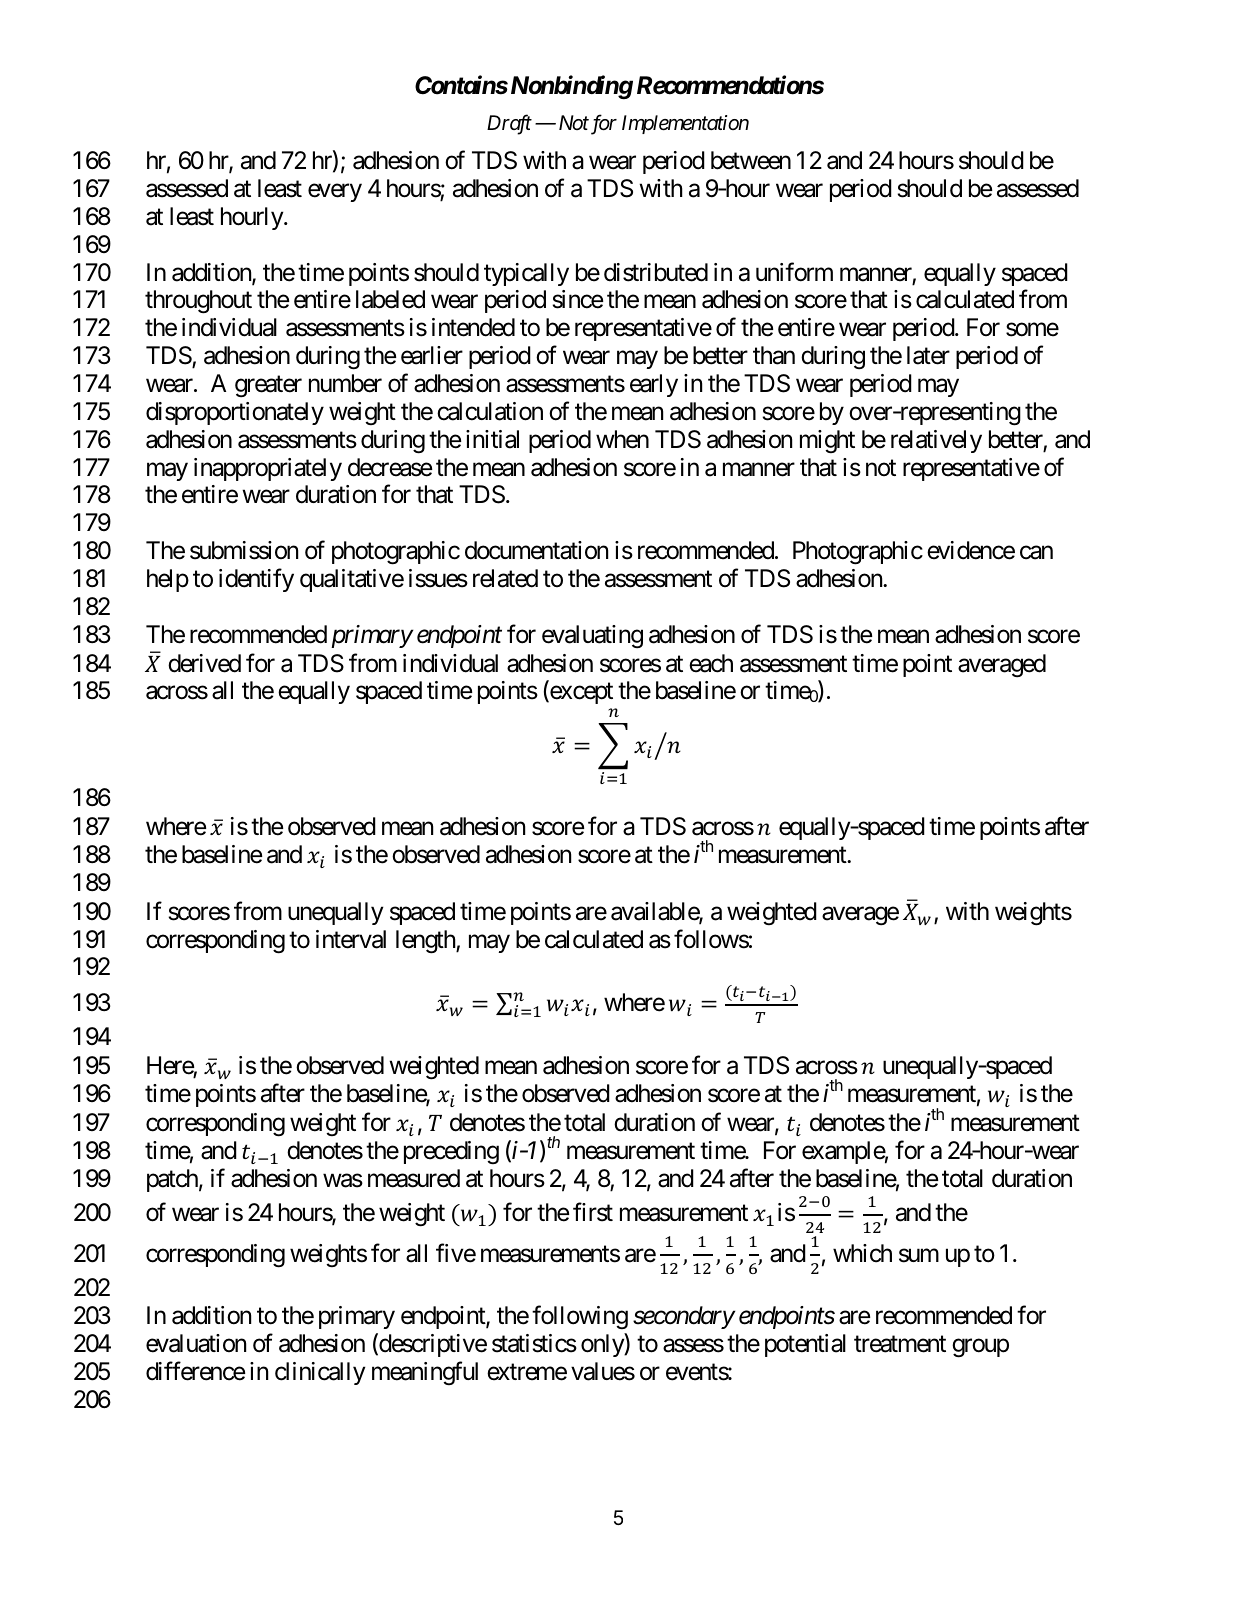  I want to click on each, so click(711, 663).
